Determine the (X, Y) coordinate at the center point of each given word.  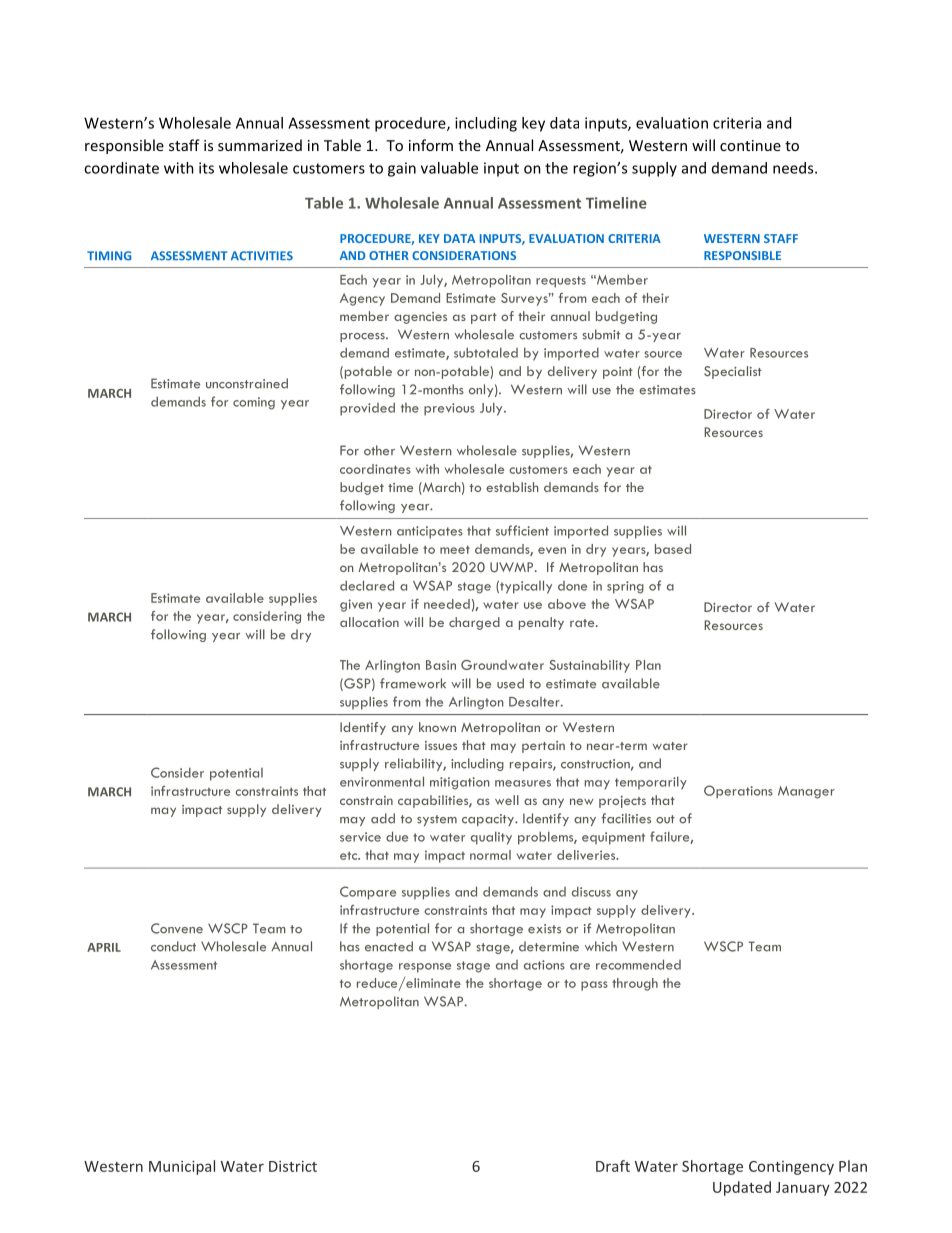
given (356, 605)
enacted (389, 946)
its (206, 168)
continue (750, 145)
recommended (638, 964)
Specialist (733, 372)
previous (449, 409)
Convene (177, 928)
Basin (441, 665)
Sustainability (589, 666)
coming (254, 403)
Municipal (182, 1167)
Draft (613, 1166)
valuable (449, 168)
